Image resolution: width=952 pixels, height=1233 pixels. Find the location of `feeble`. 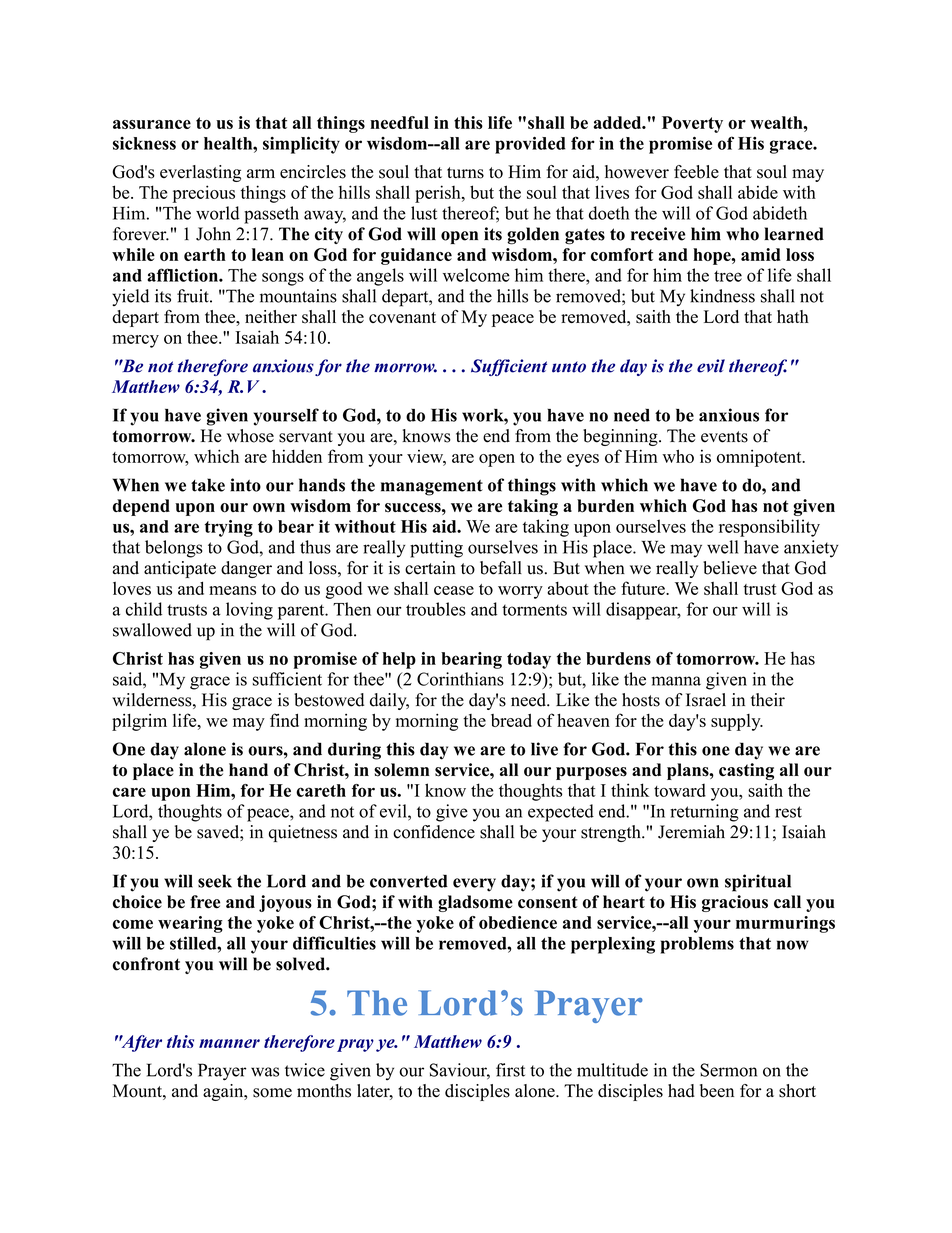

feeble is located at coordinates (696, 172).
